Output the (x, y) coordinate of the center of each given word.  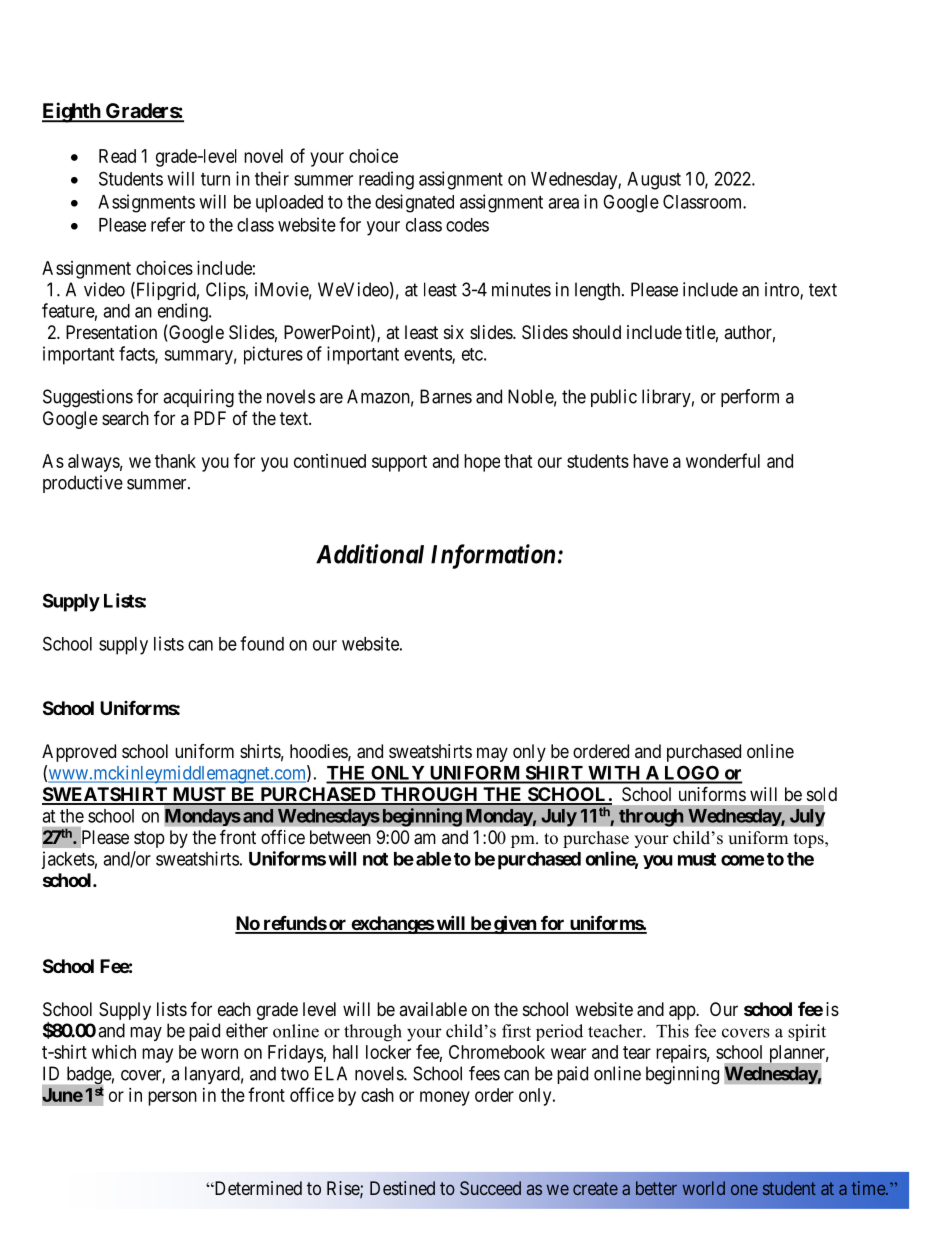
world (704, 1188)
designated (414, 203)
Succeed (490, 1188)
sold (822, 794)
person (172, 1098)
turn (215, 179)
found (262, 643)
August (654, 181)
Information (493, 556)
